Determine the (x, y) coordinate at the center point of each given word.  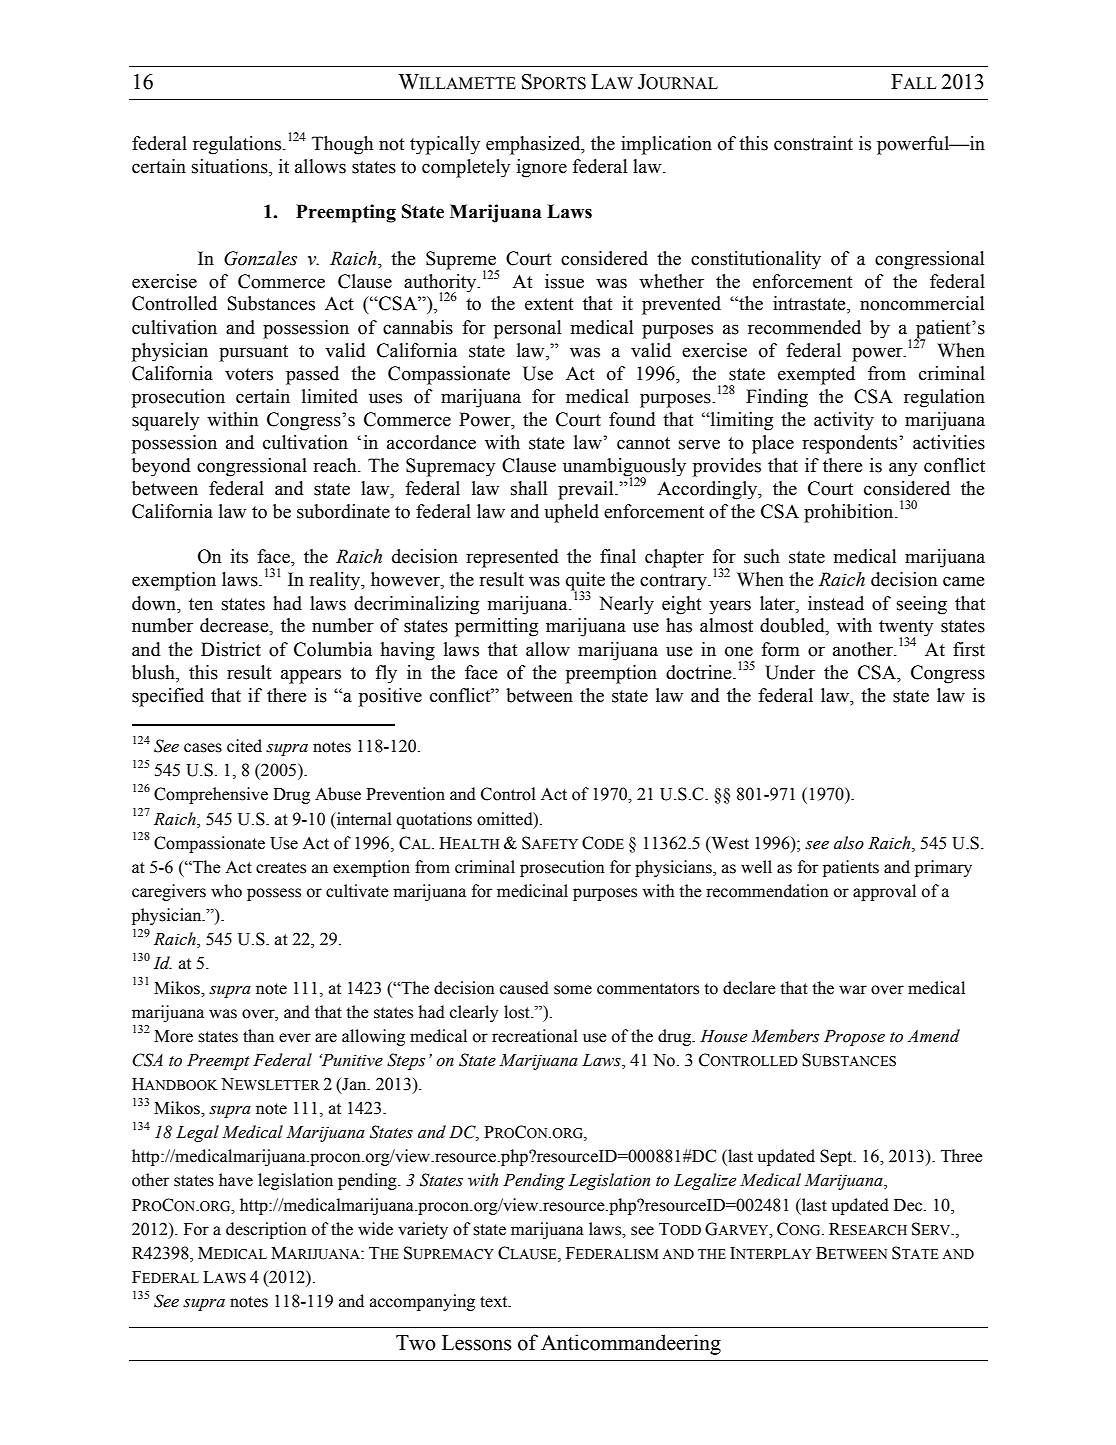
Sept (837, 1157)
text (495, 1302)
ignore (542, 168)
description (266, 1230)
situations (231, 167)
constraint (813, 143)
